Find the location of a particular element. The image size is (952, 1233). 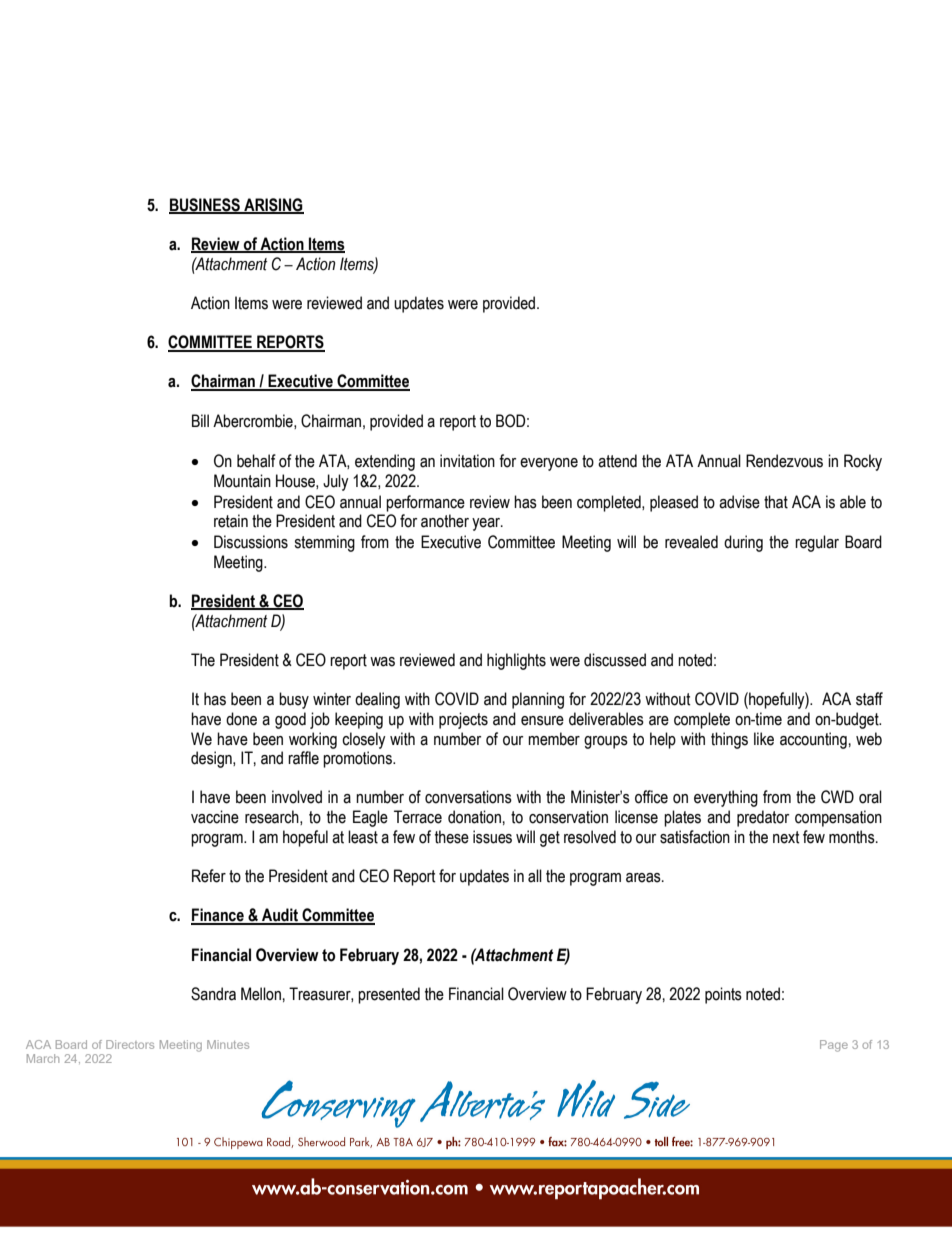

Bill is located at coordinates (200, 420).
